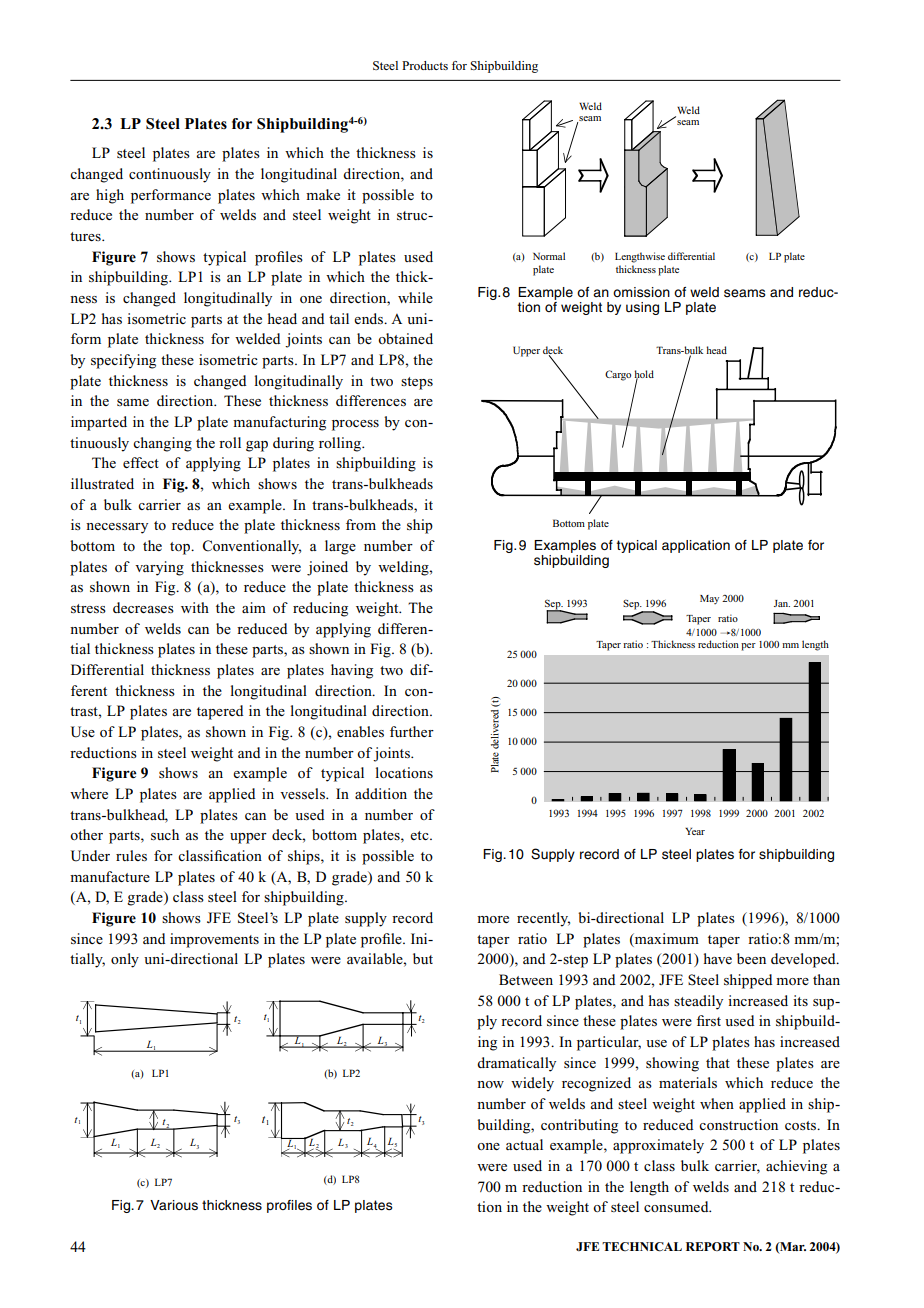  Describe the element at coordinates (141, 462) in the image. I see `effect` at that location.
